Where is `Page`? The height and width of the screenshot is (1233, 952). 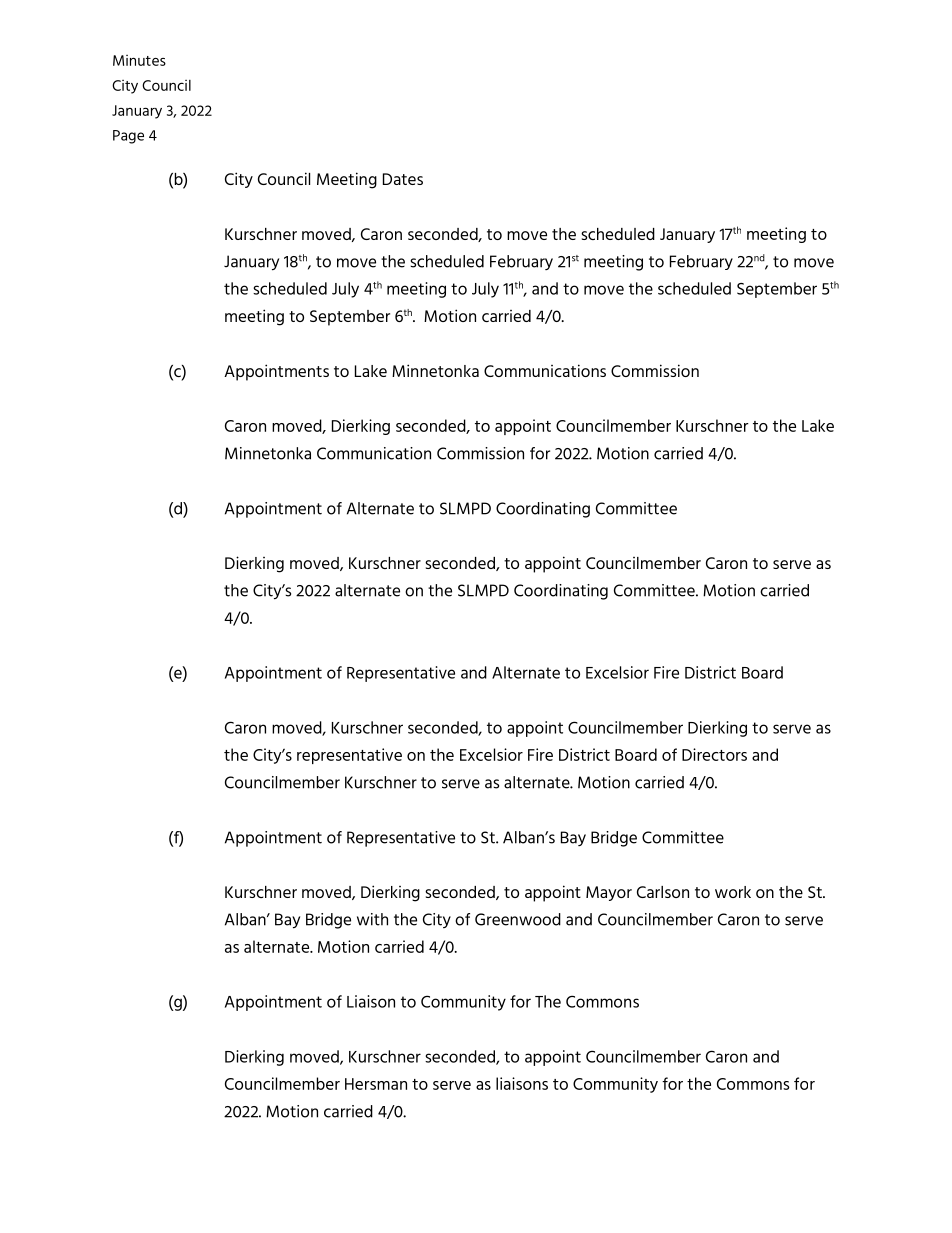
Page is located at coordinates (128, 137).
